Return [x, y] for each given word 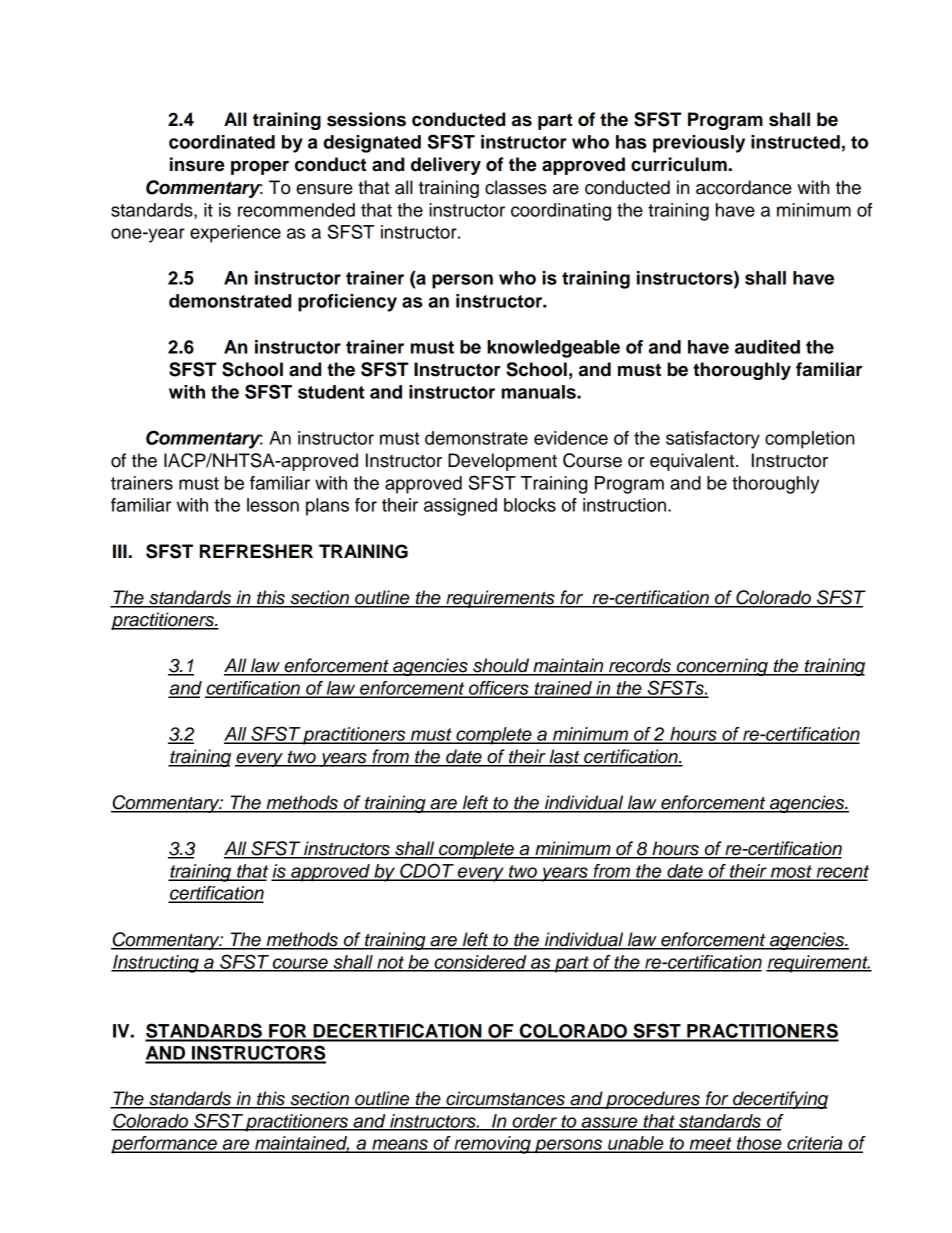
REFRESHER [256, 551]
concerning [722, 667]
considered [480, 963]
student [331, 392]
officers [499, 689]
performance [165, 1145]
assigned [460, 507]
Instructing [156, 964]
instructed [795, 142]
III [120, 551]
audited [767, 347]
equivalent [693, 462]
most [791, 872]
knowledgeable [553, 349]
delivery [446, 166]
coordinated [222, 142]
